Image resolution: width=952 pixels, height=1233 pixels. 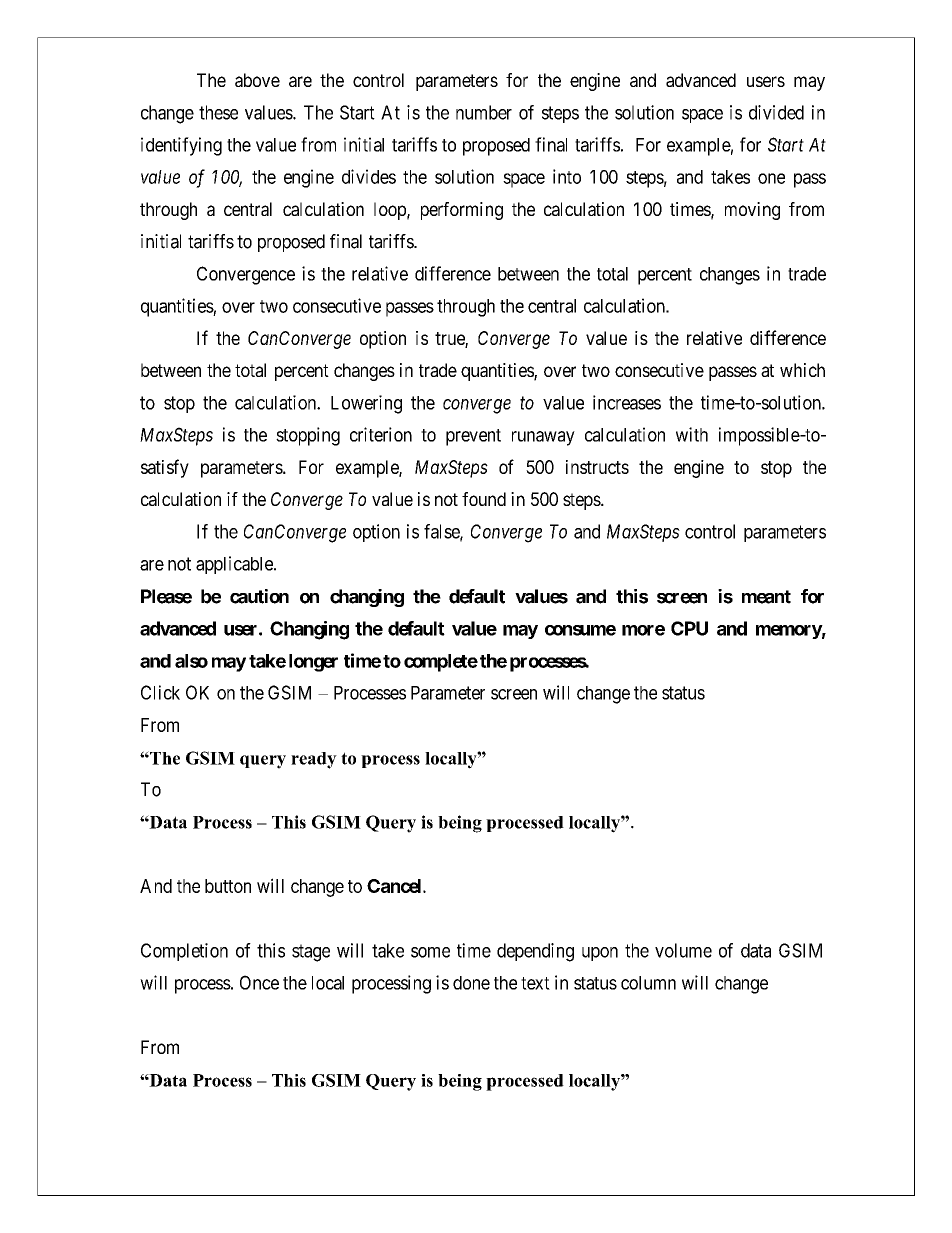 I want to click on number, so click(x=484, y=112).
